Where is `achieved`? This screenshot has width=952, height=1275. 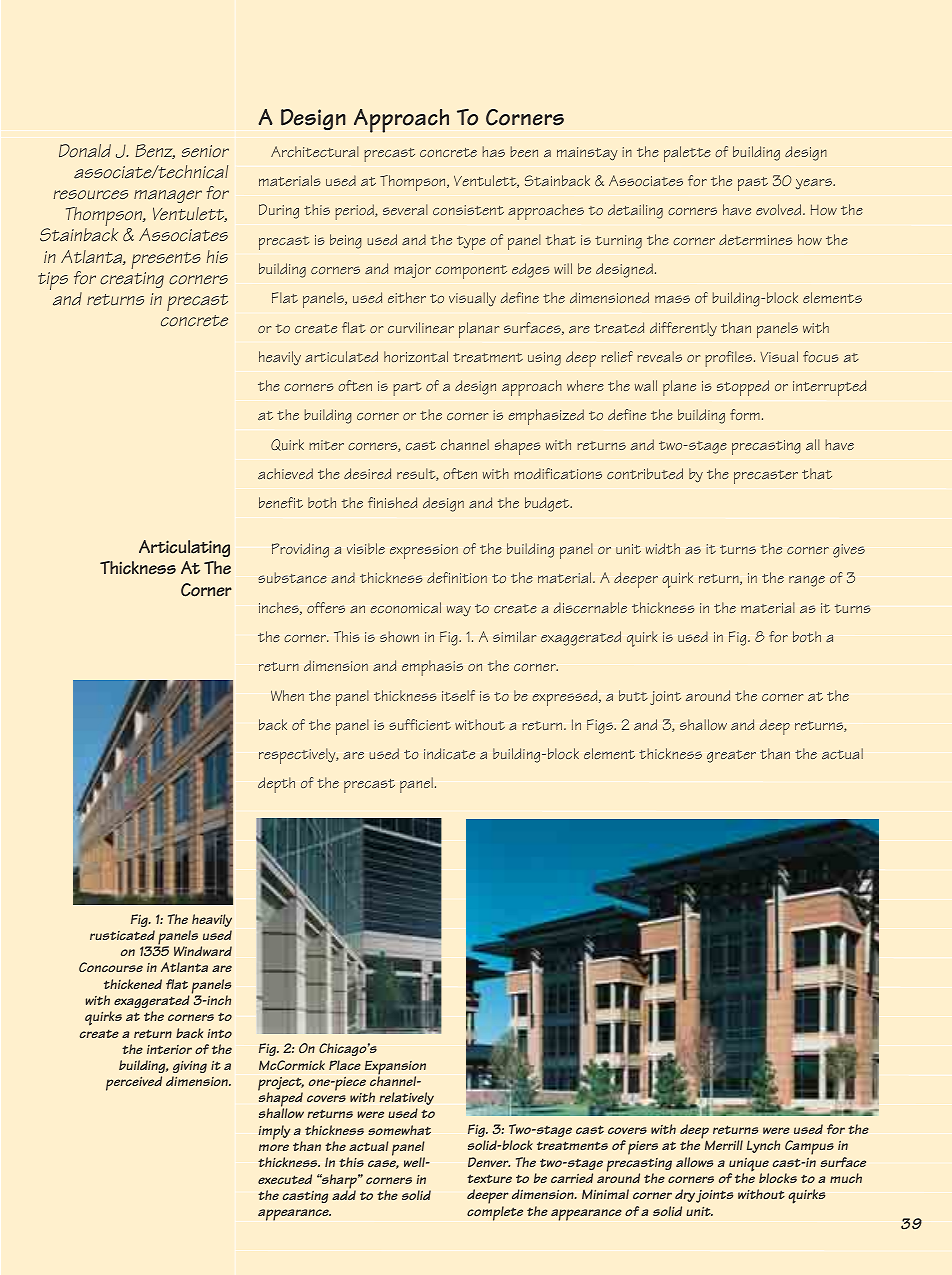 achieved is located at coordinates (285, 473).
